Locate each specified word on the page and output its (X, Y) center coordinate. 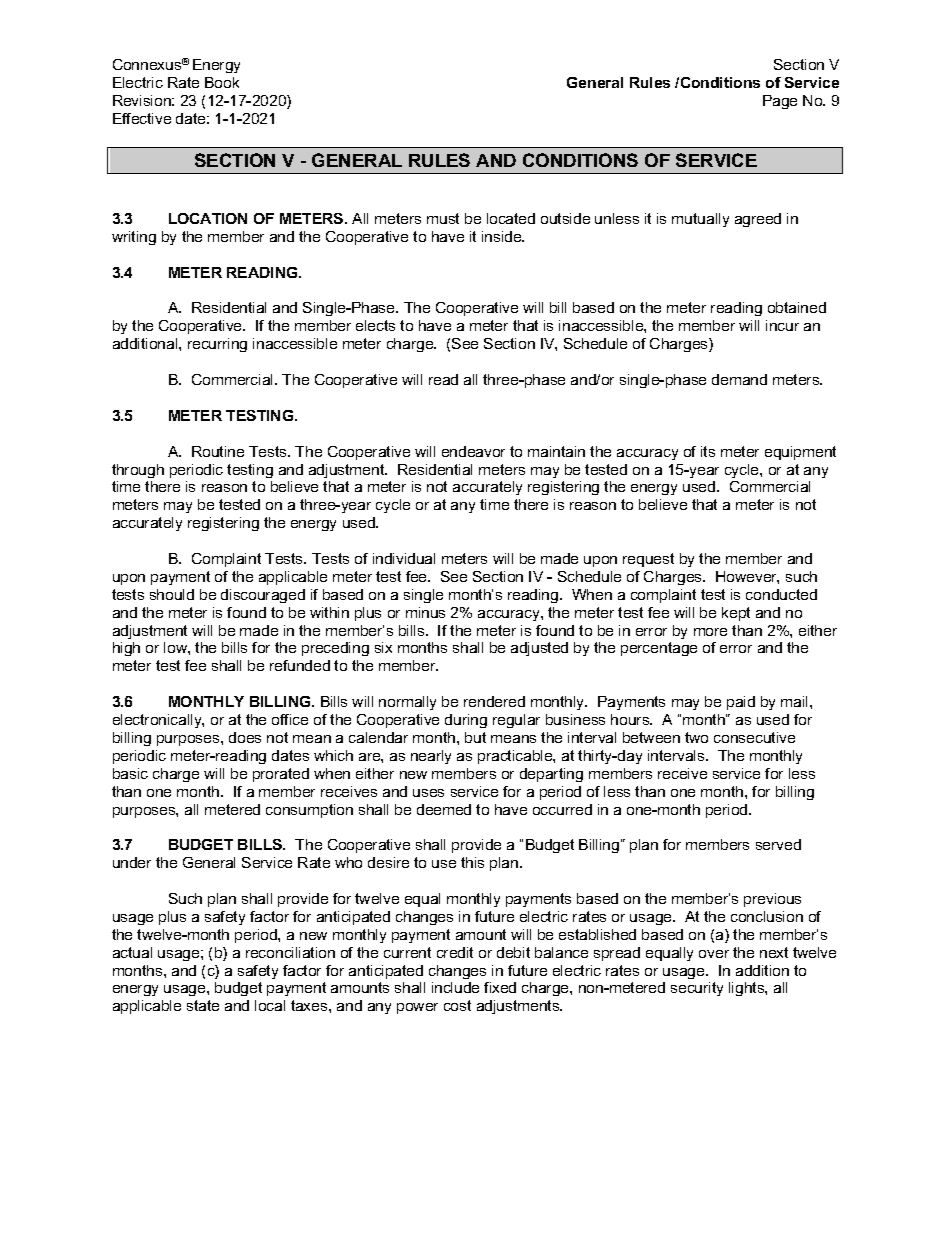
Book (222, 82)
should (172, 594)
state (203, 1005)
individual (404, 558)
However (747, 577)
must (443, 218)
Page (780, 102)
